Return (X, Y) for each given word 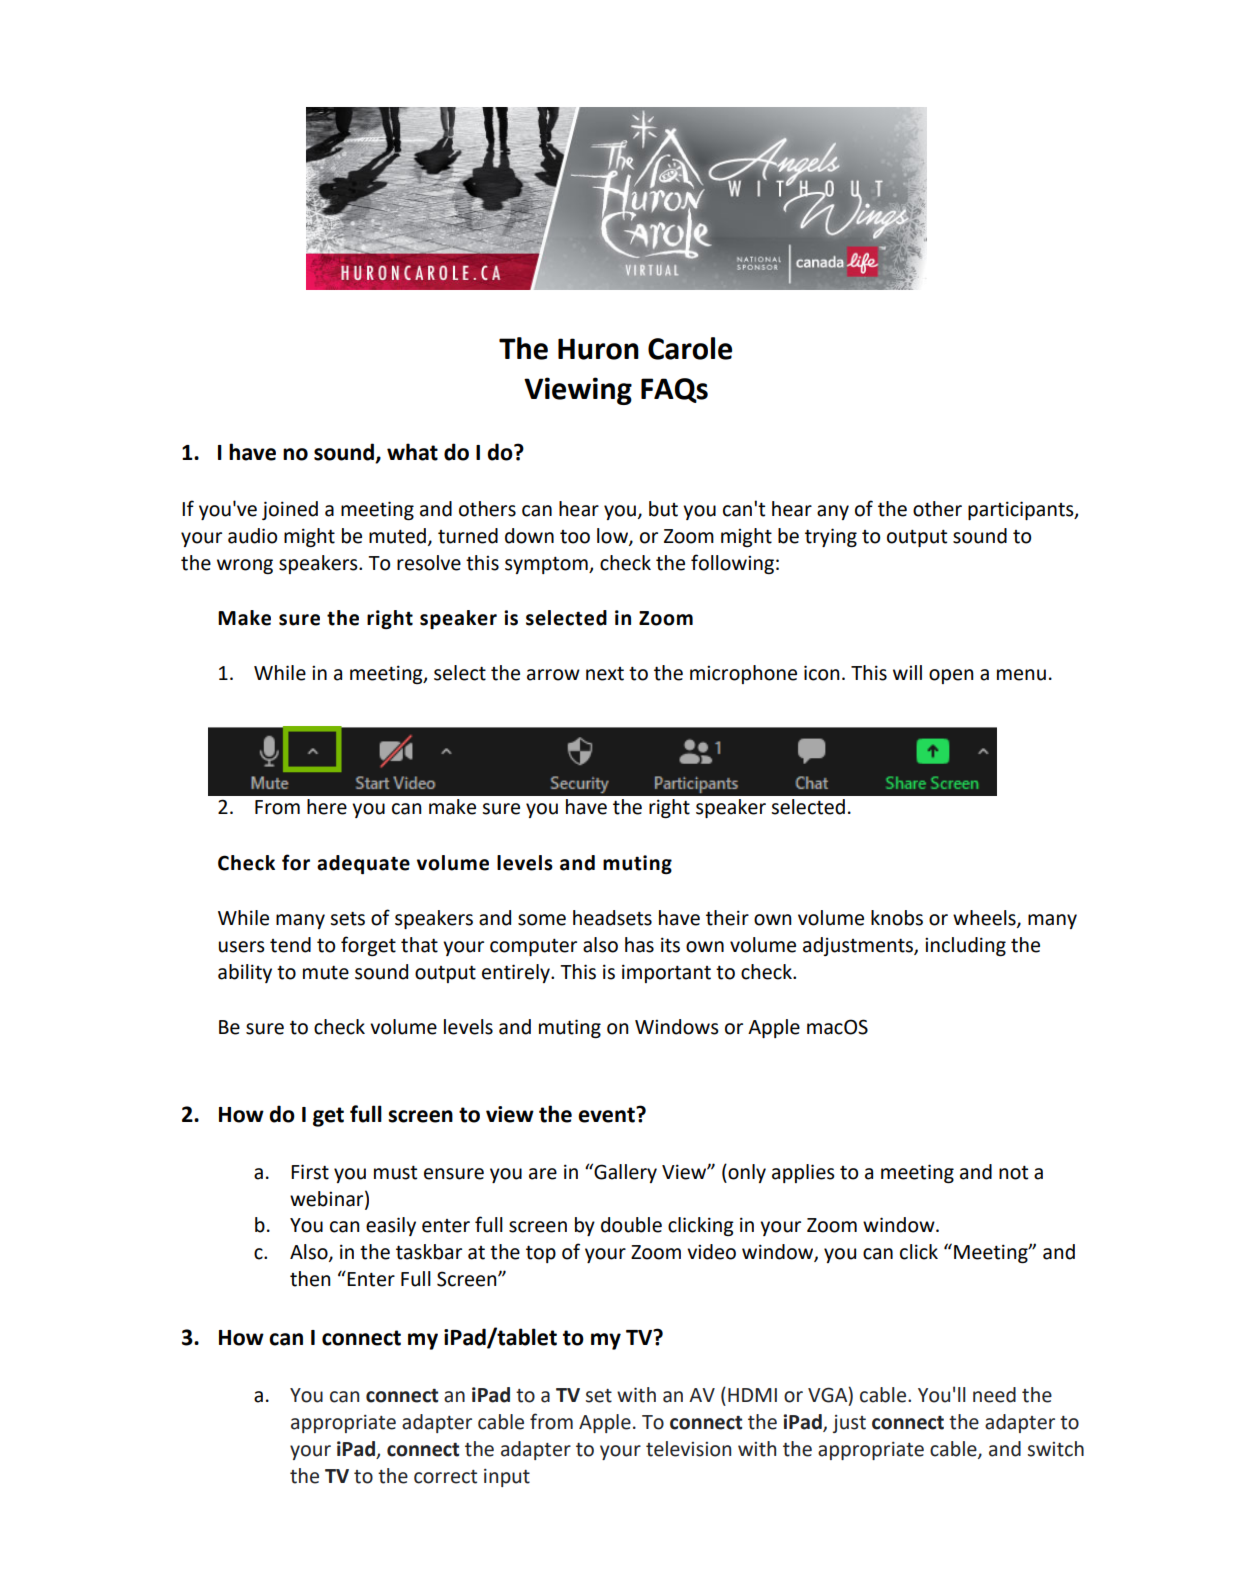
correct (445, 1477)
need (994, 1395)
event (607, 1115)
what (412, 452)
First (310, 1172)
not (1013, 1172)
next (605, 674)
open (951, 676)
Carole (690, 348)
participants (1022, 510)
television (688, 1449)
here (327, 807)
